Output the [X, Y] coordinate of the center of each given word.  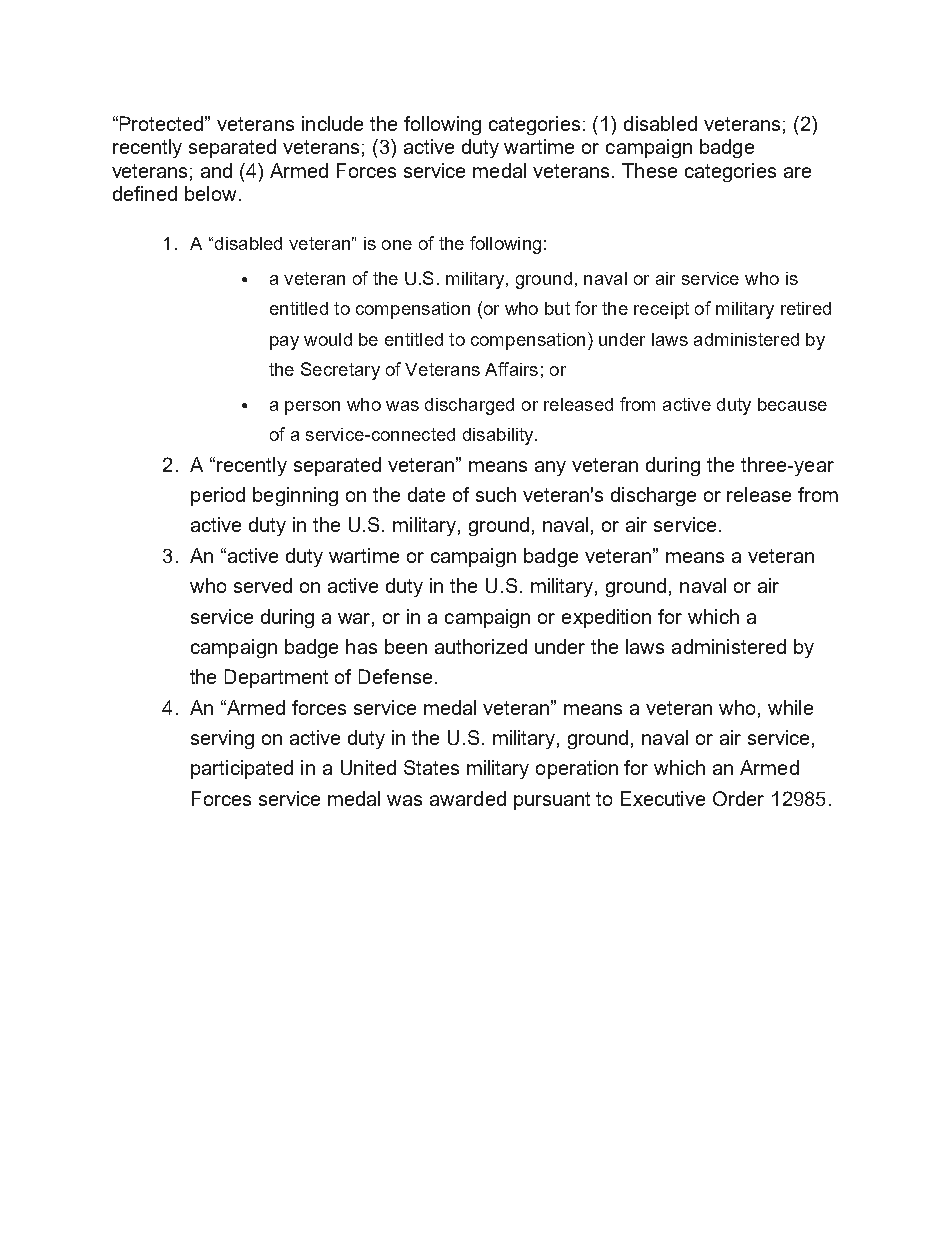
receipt [661, 310]
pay [284, 343]
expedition [606, 618]
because [792, 404]
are [797, 172]
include [332, 123]
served [263, 585]
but [557, 308]
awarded [468, 798]
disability [499, 436]
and [216, 170]
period [218, 496]
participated [242, 769]
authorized [481, 646]
